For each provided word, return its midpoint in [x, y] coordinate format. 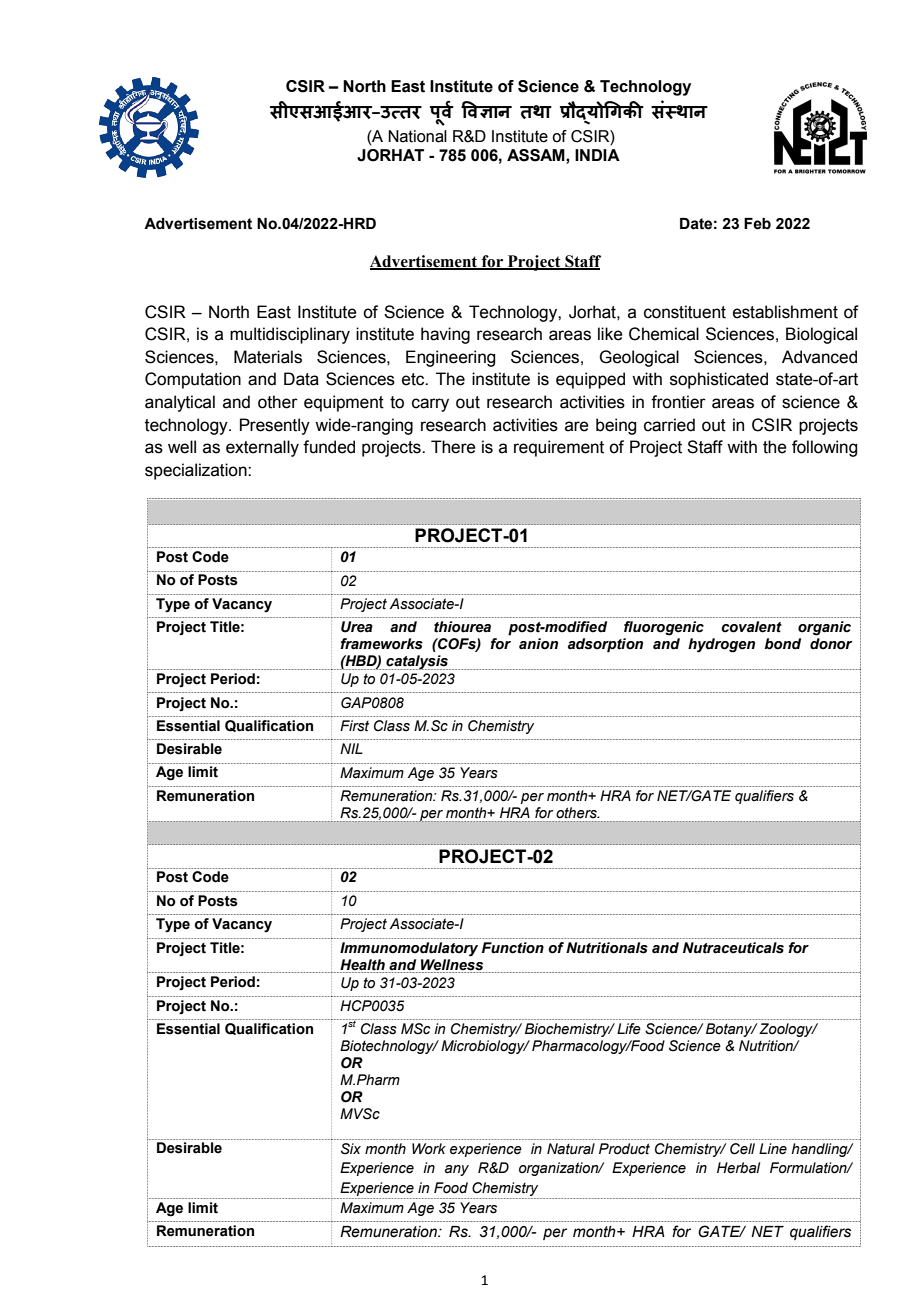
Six [351, 1149]
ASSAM [537, 155]
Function [513, 948]
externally [262, 448]
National [417, 136]
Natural [571, 1149]
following [824, 448]
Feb [757, 224]
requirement [559, 448]
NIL [351, 748]
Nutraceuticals [733, 948]
